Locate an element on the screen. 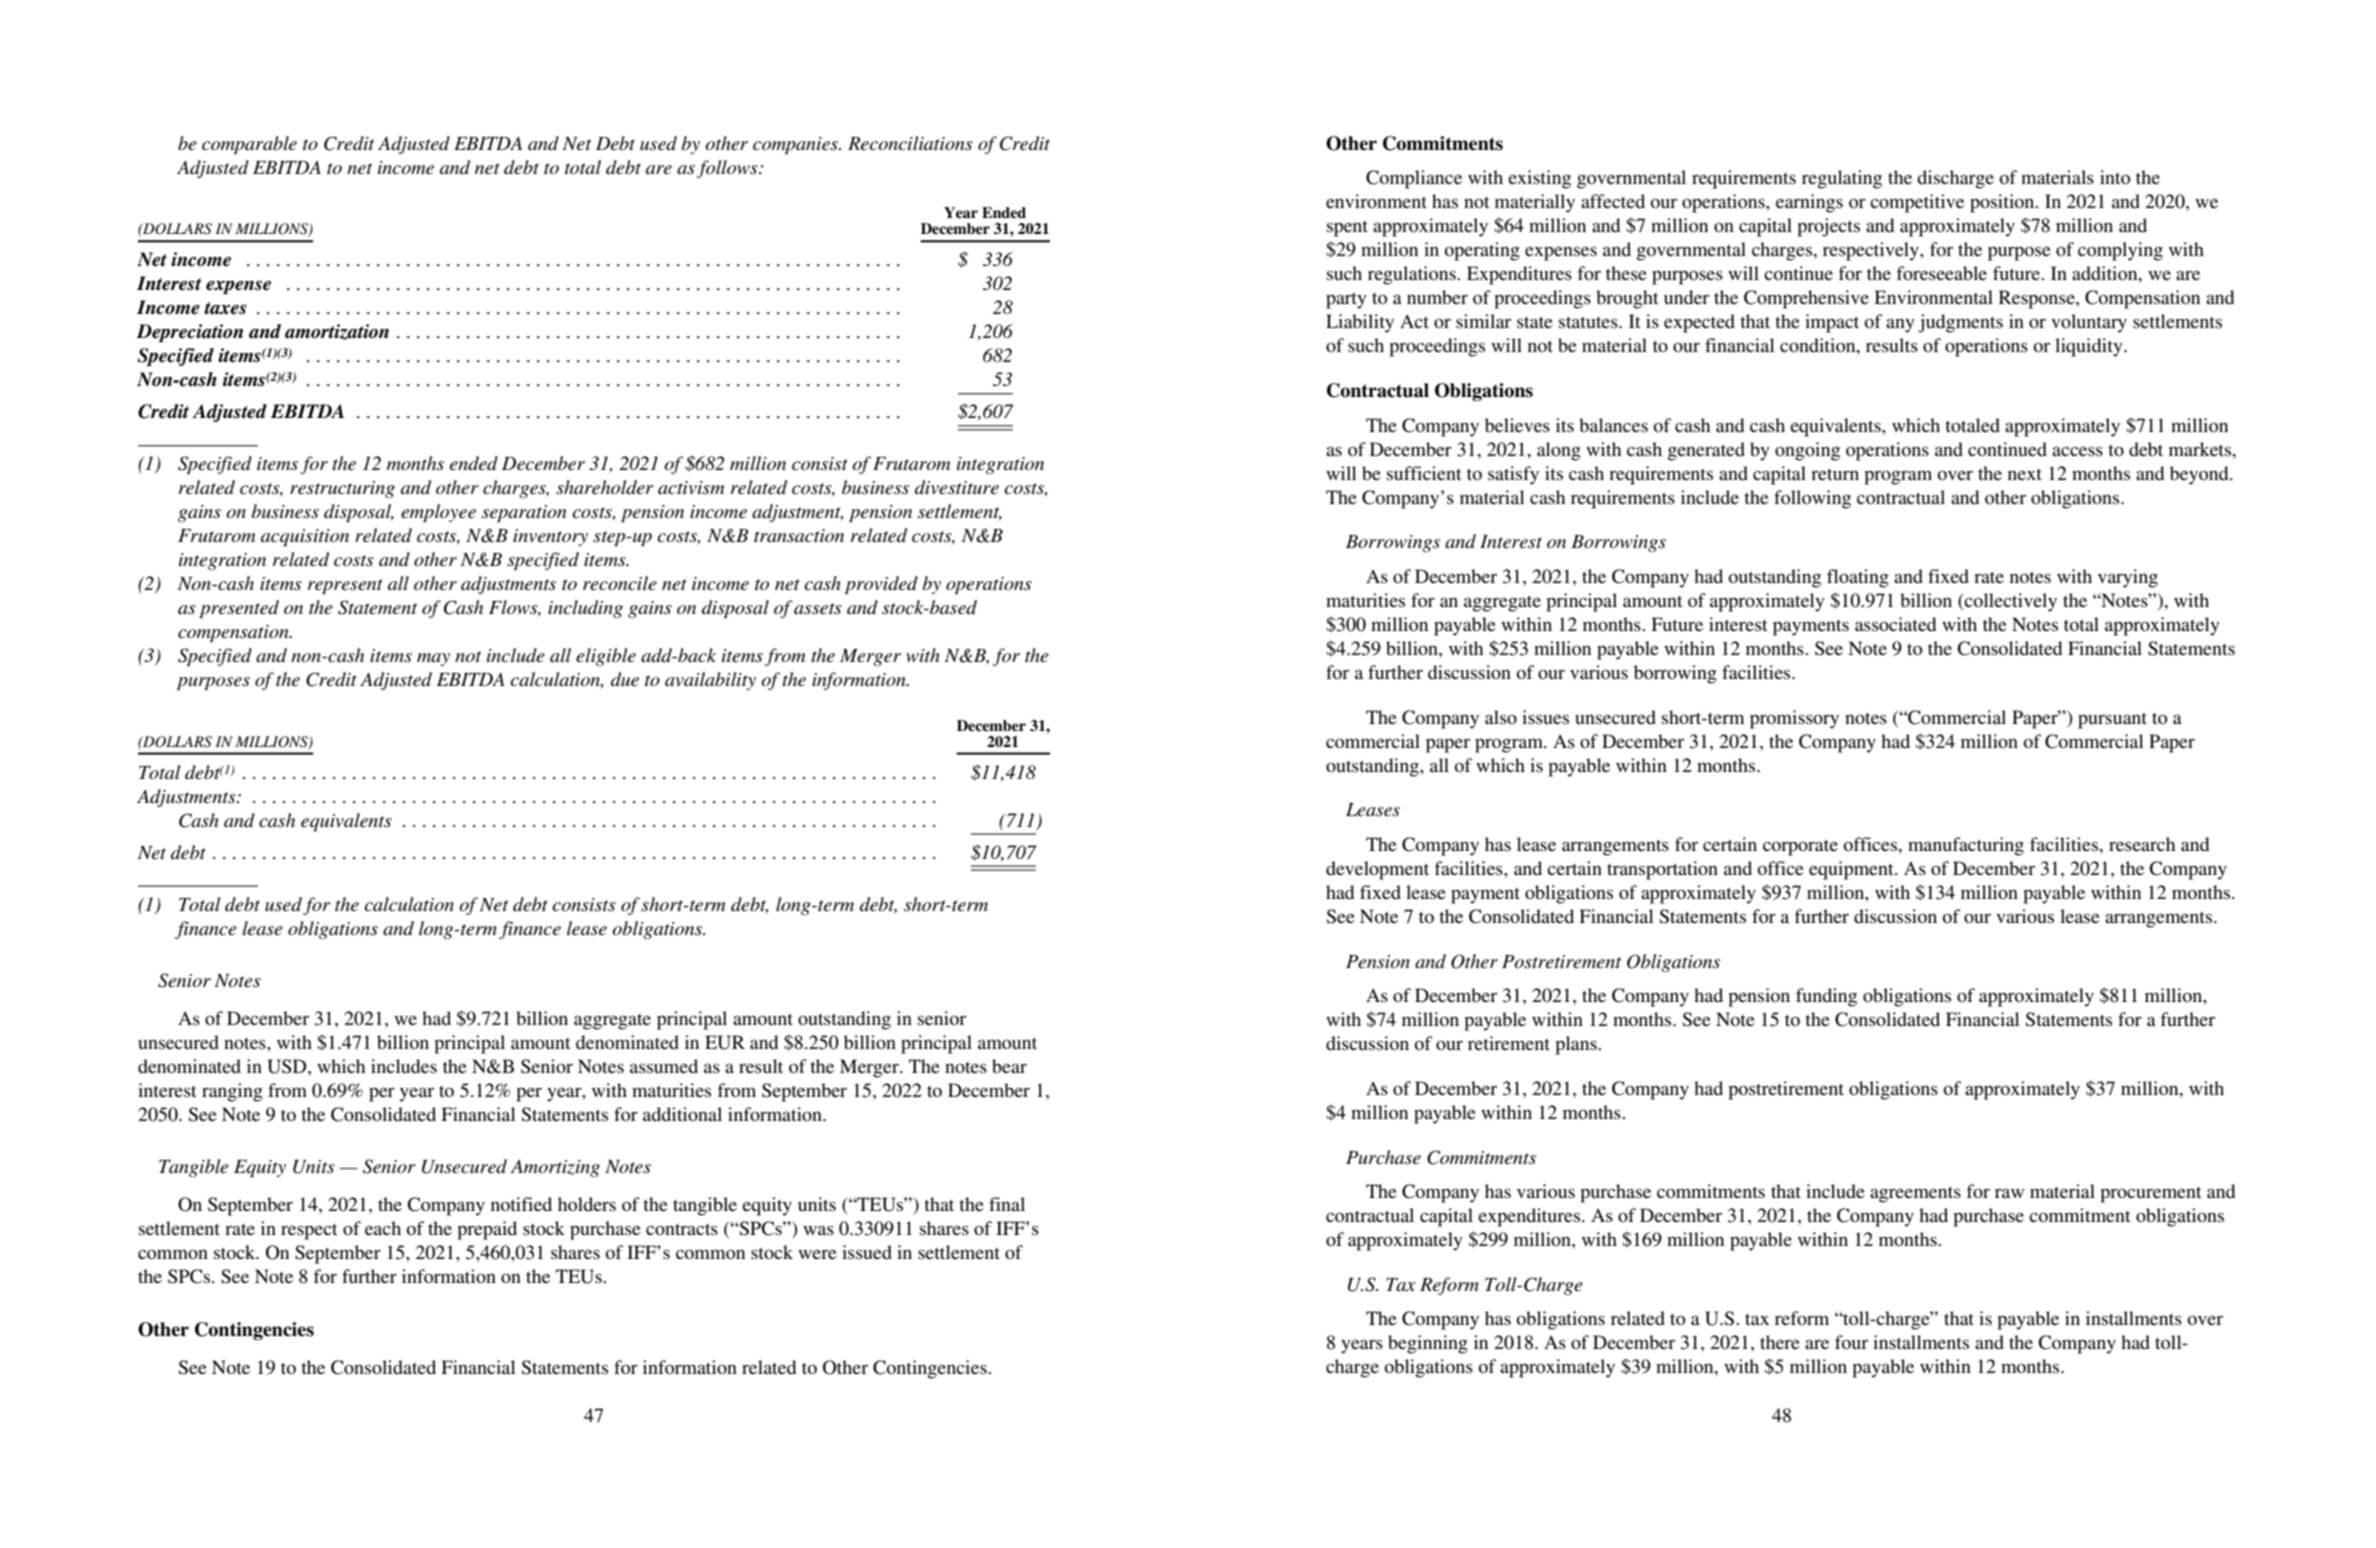 Image resolution: width=2376 pixels, height=1548 pixels. represent is located at coordinates (345, 586).
